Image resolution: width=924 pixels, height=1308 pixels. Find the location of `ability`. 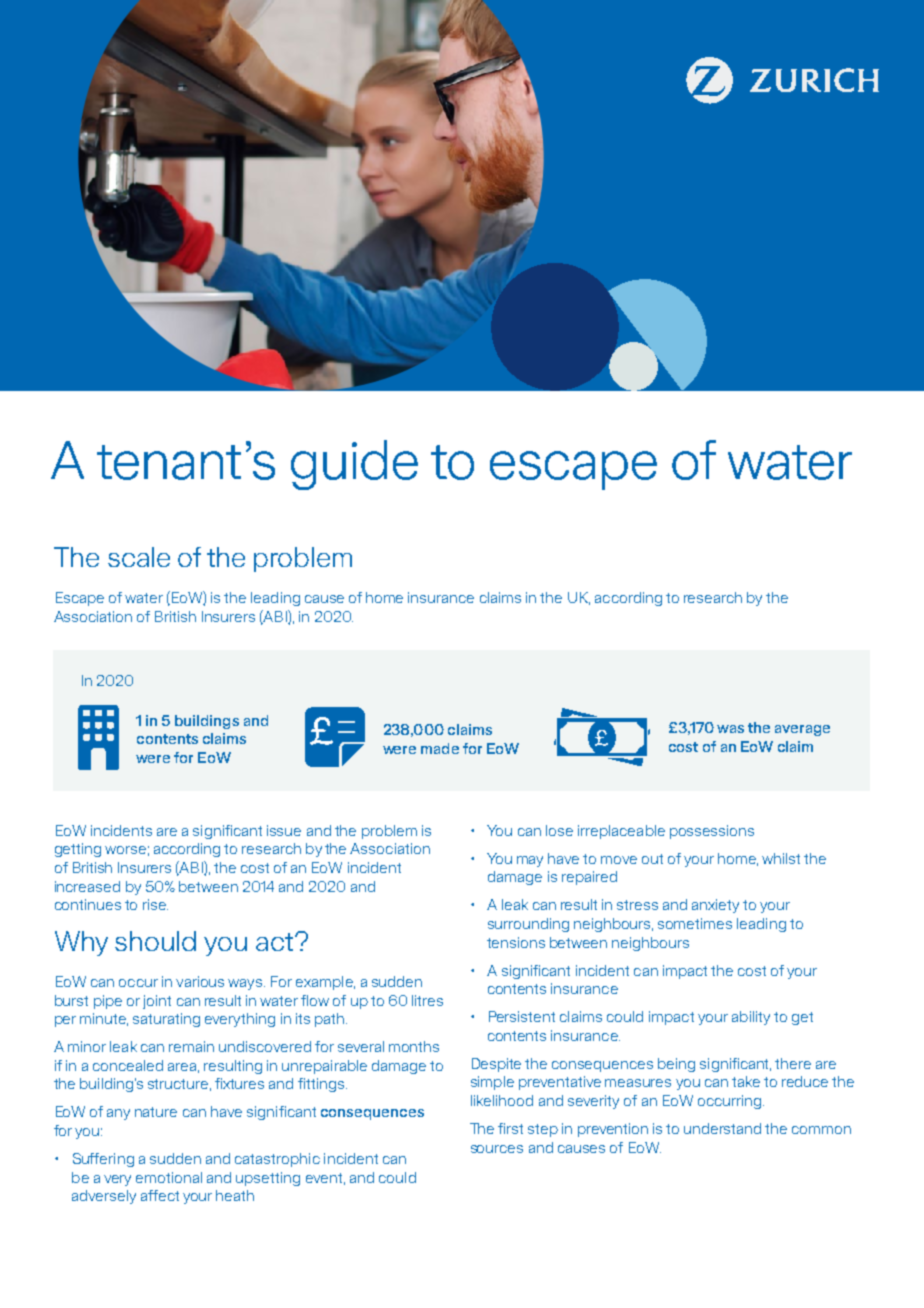

ability is located at coordinates (751, 1018).
